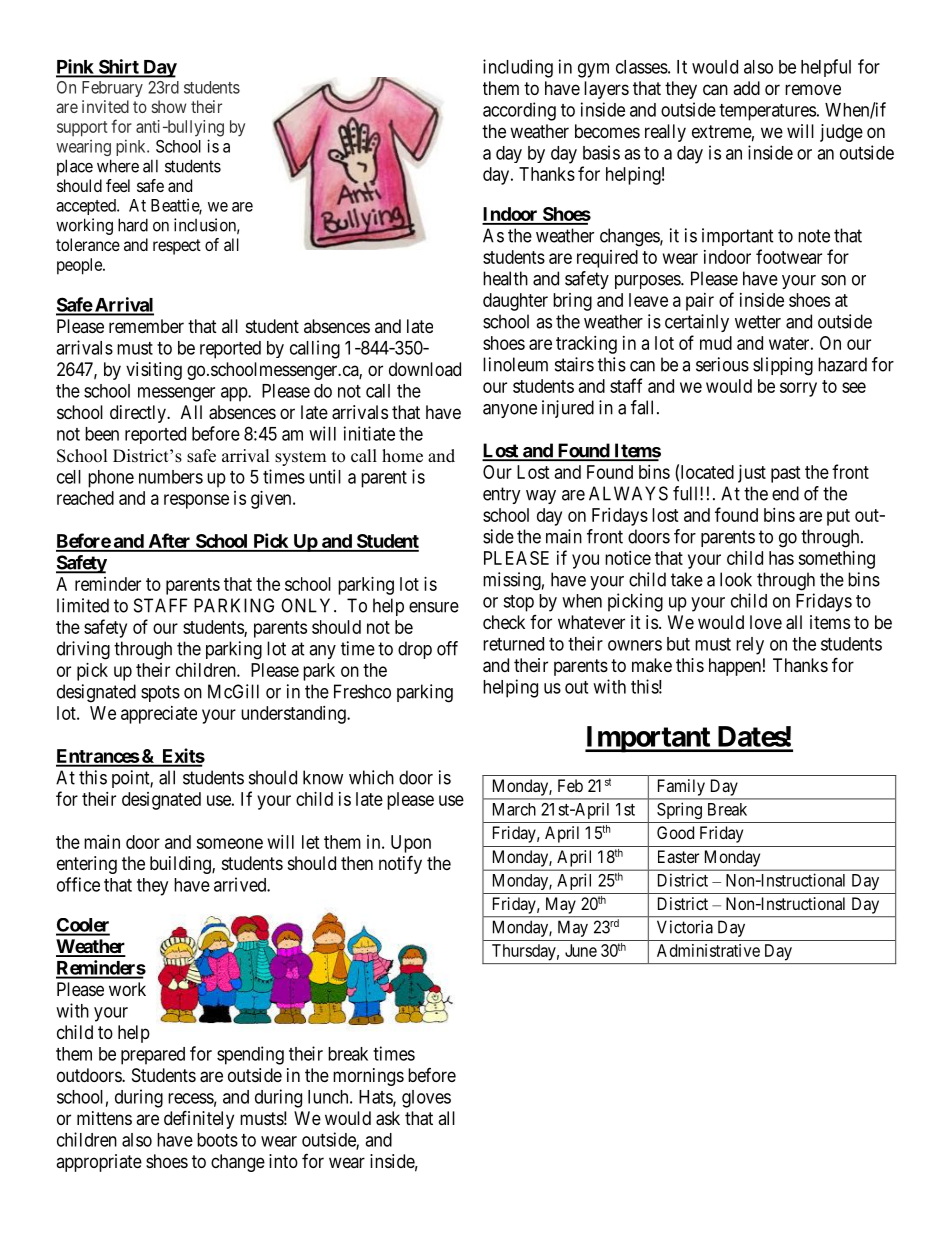  I want to click on temperatures, so click(767, 112).
